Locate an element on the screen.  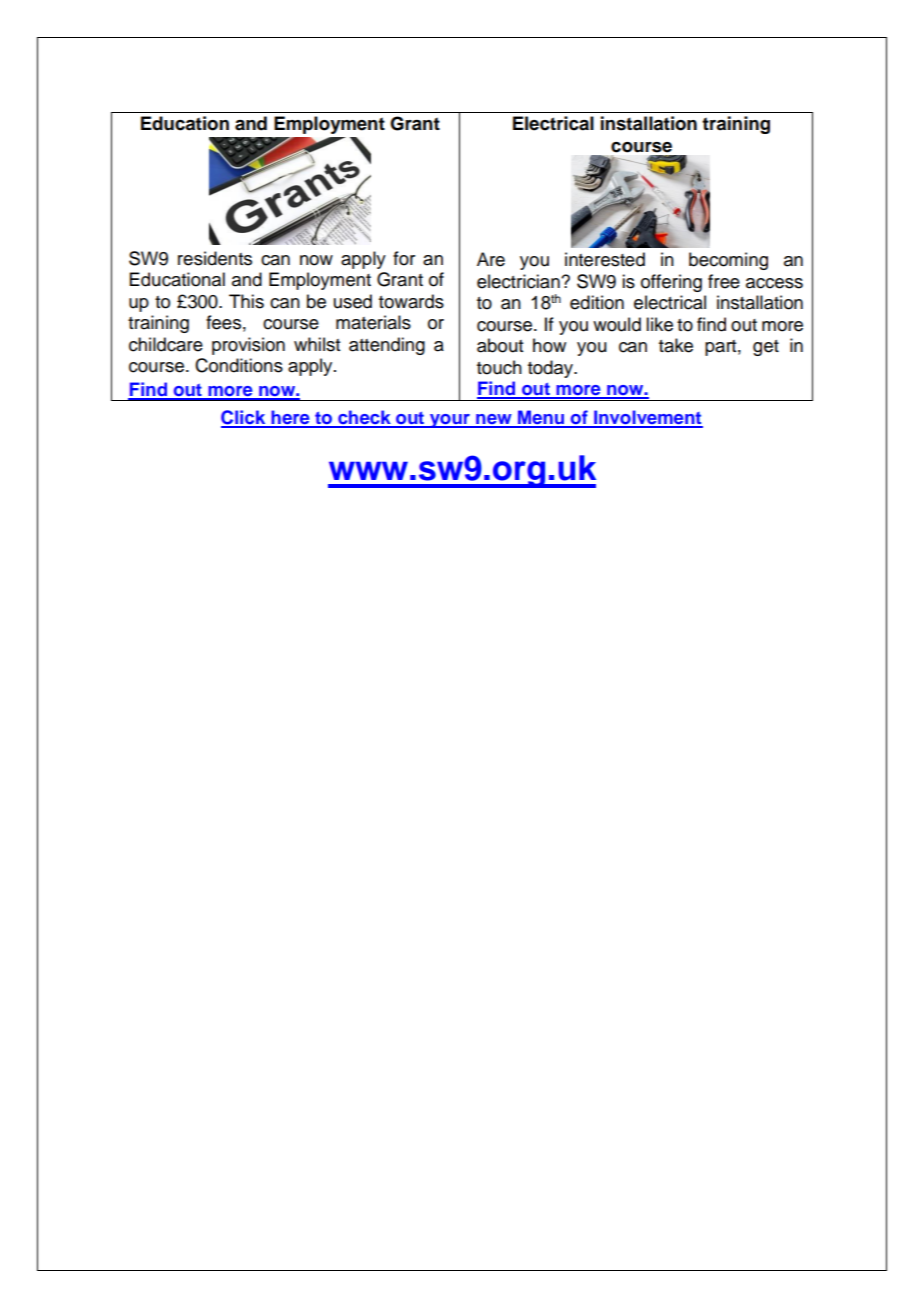
residents is located at coordinates (215, 258).
